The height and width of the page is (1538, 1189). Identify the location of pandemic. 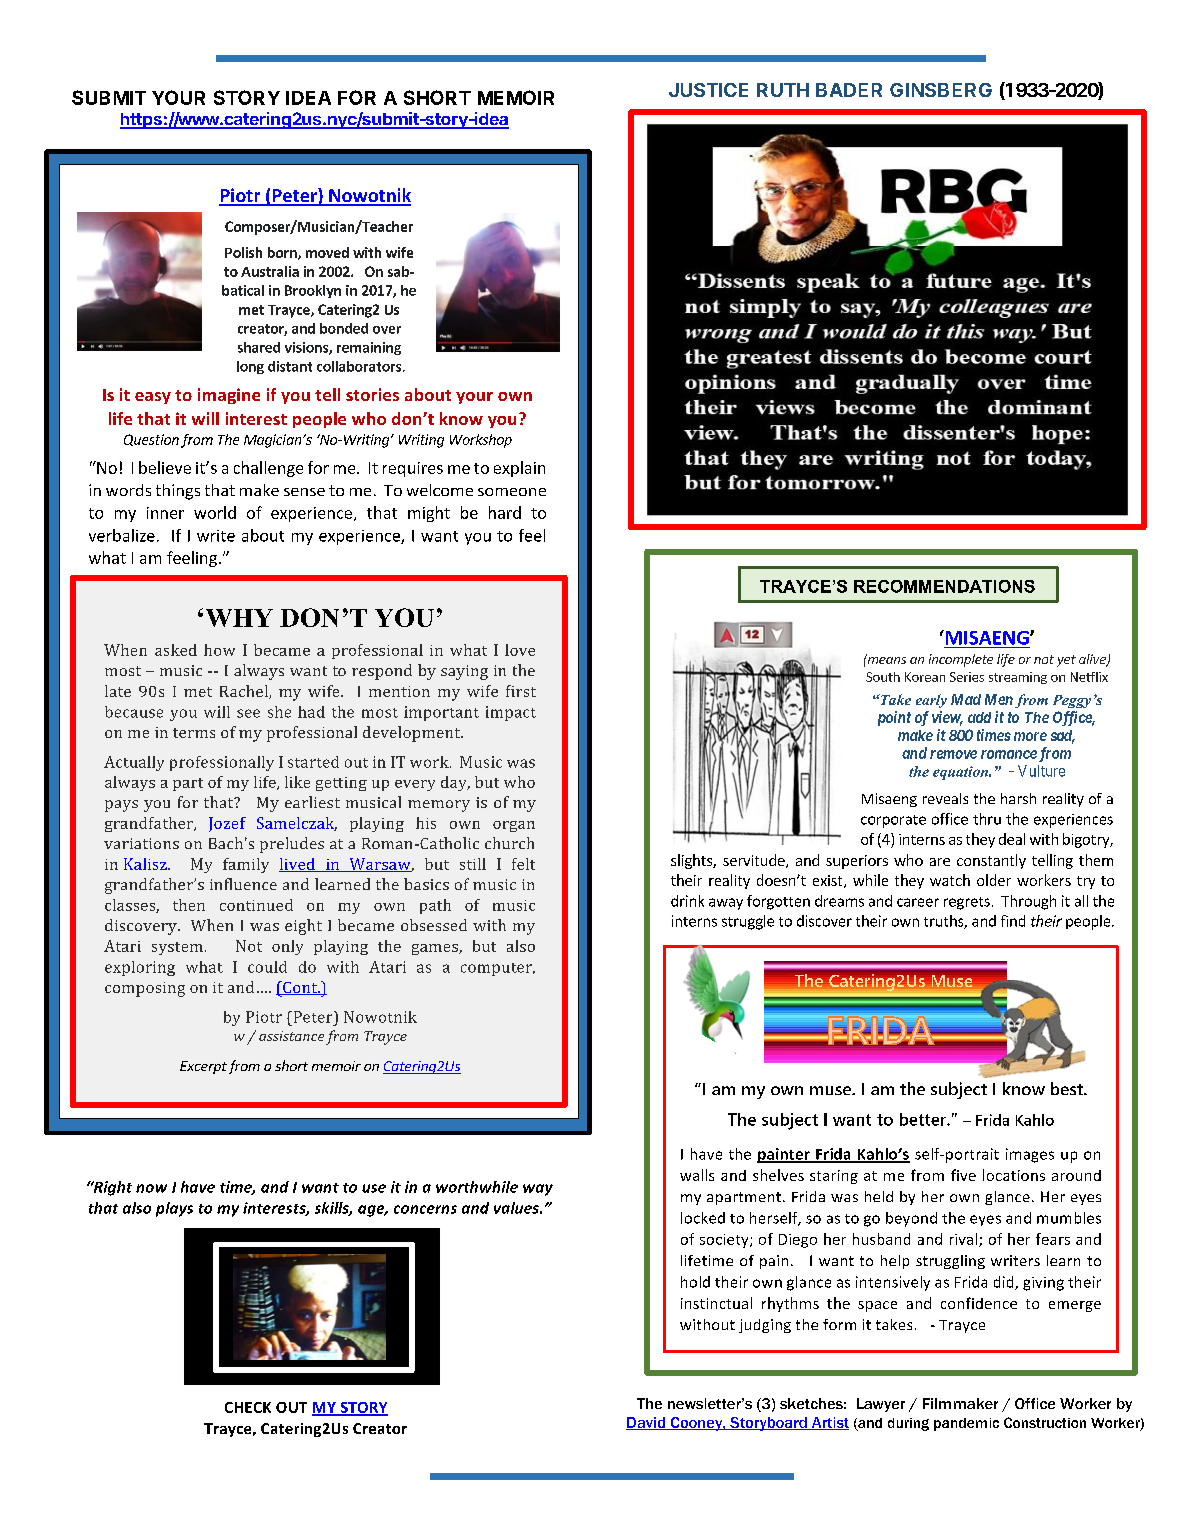
(966, 1424).
